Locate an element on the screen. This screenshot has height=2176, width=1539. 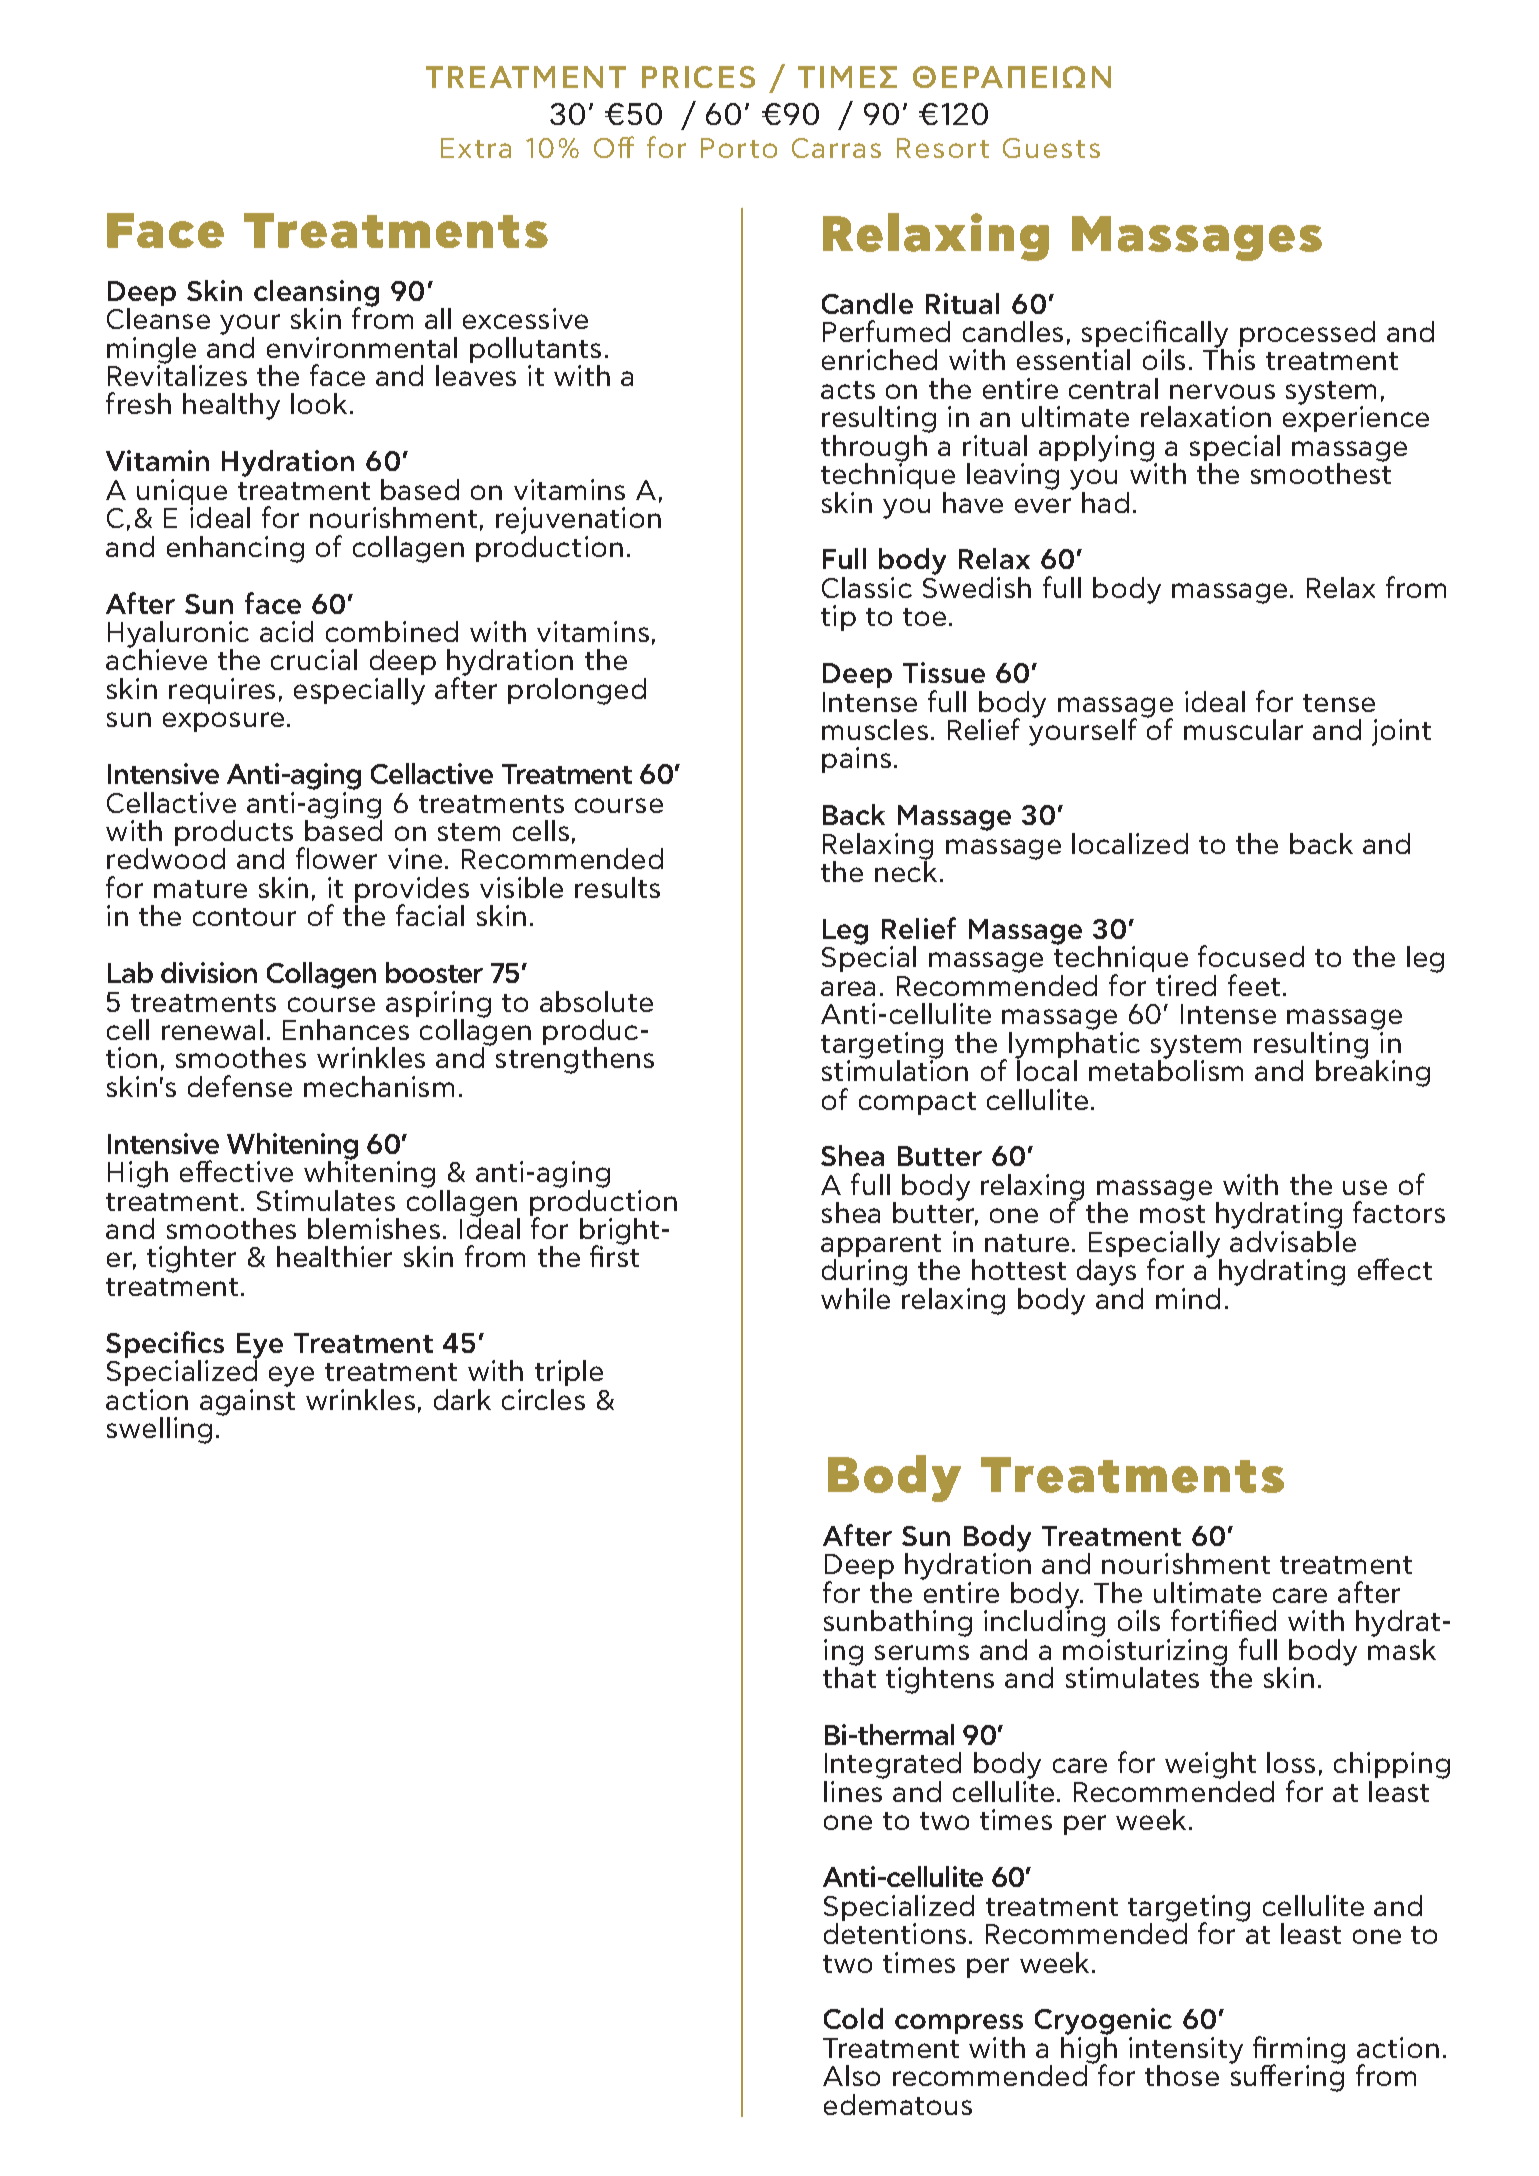
contour is located at coordinates (244, 917).
